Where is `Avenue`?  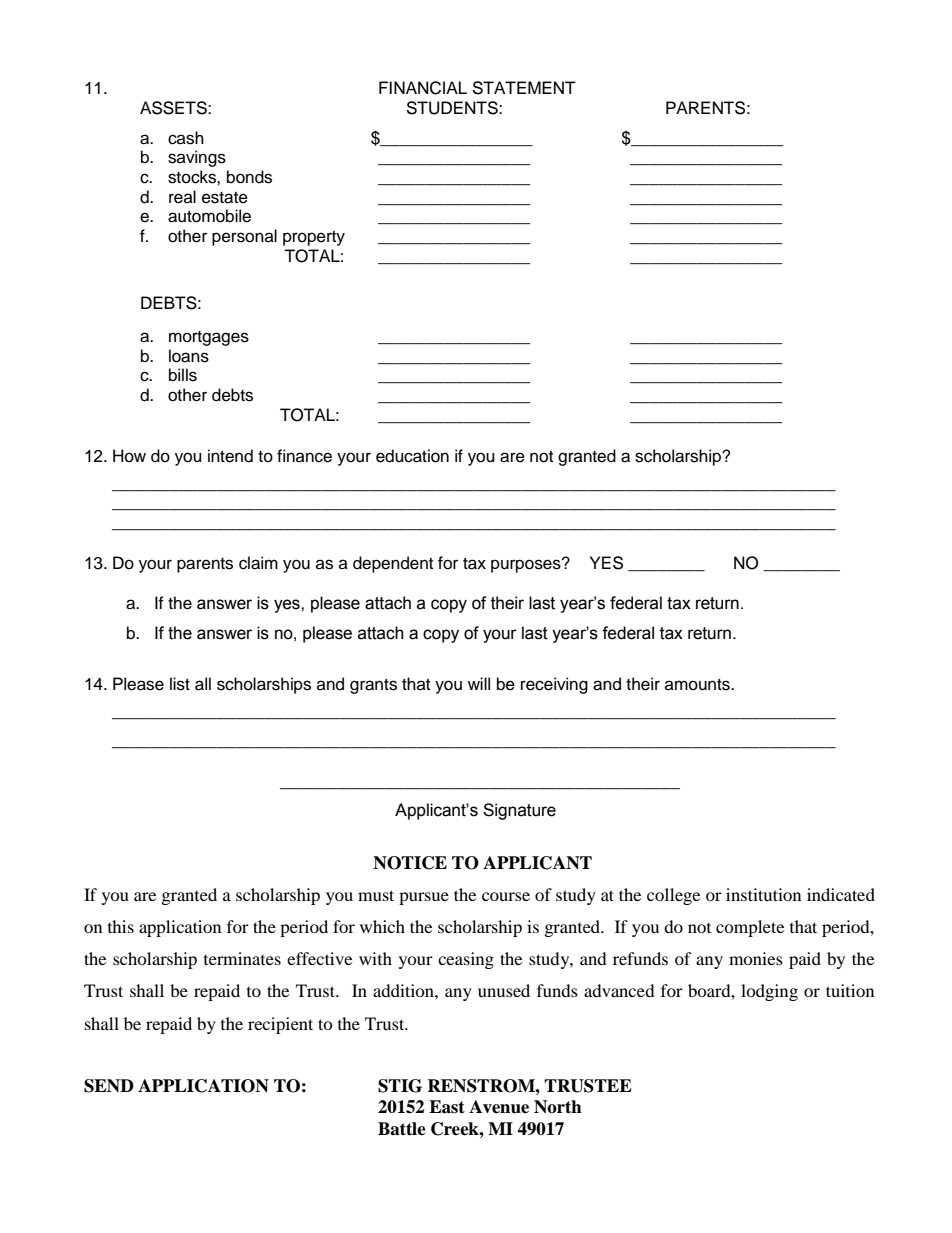
Avenue is located at coordinates (499, 1107).
